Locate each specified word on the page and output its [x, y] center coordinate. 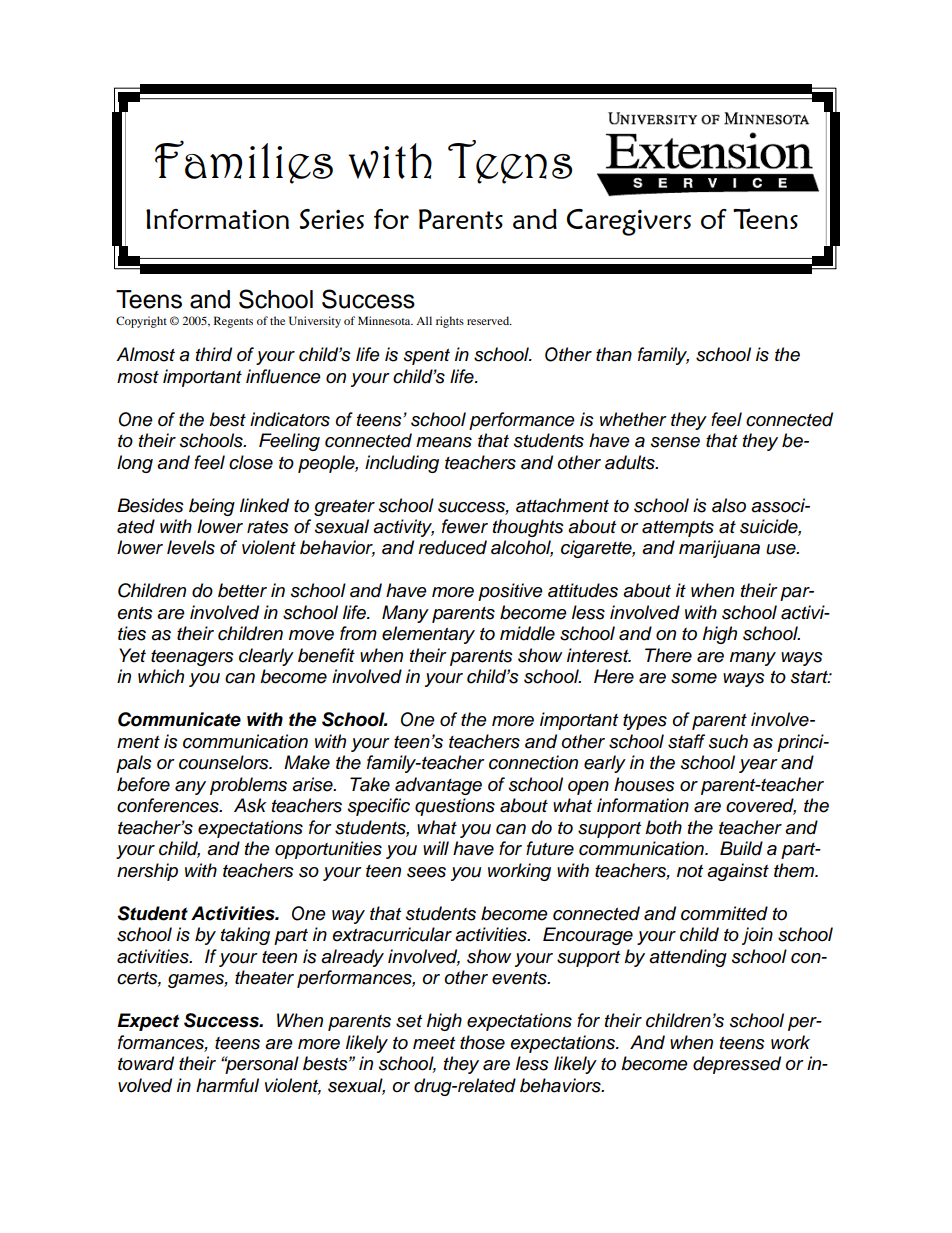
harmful [227, 1085]
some [694, 678]
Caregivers [629, 222]
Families [244, 162]
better [242, 590]
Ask [250, 805]
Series [332, 219]
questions [455, 807]
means [444, 442]
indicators [290, 419]
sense [675, 442]
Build [741, 848]
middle [527, 633]
